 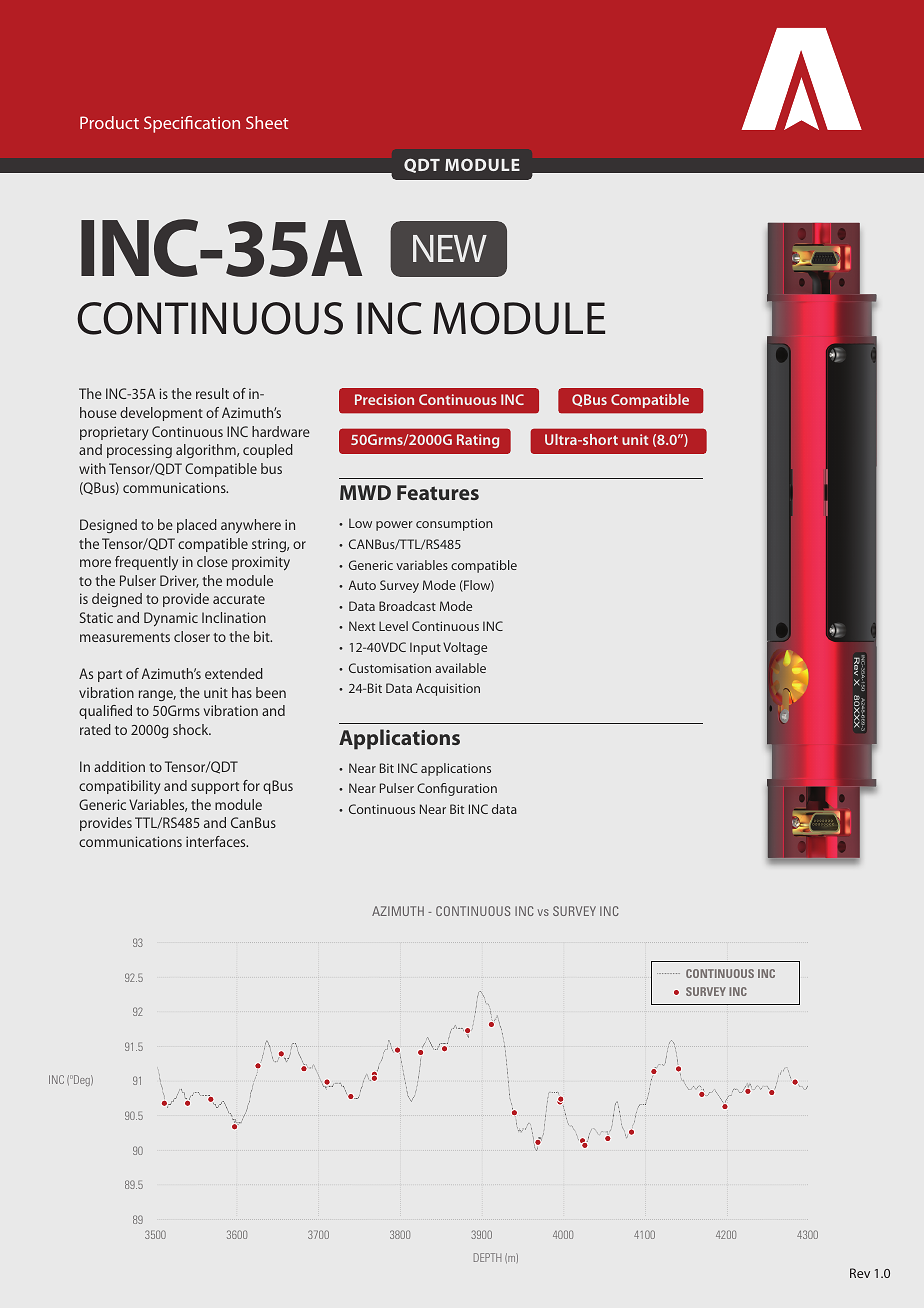 What do you see at coordinates (438, 492) in the image?
I see `Features` at bounding box center [438, 492].
